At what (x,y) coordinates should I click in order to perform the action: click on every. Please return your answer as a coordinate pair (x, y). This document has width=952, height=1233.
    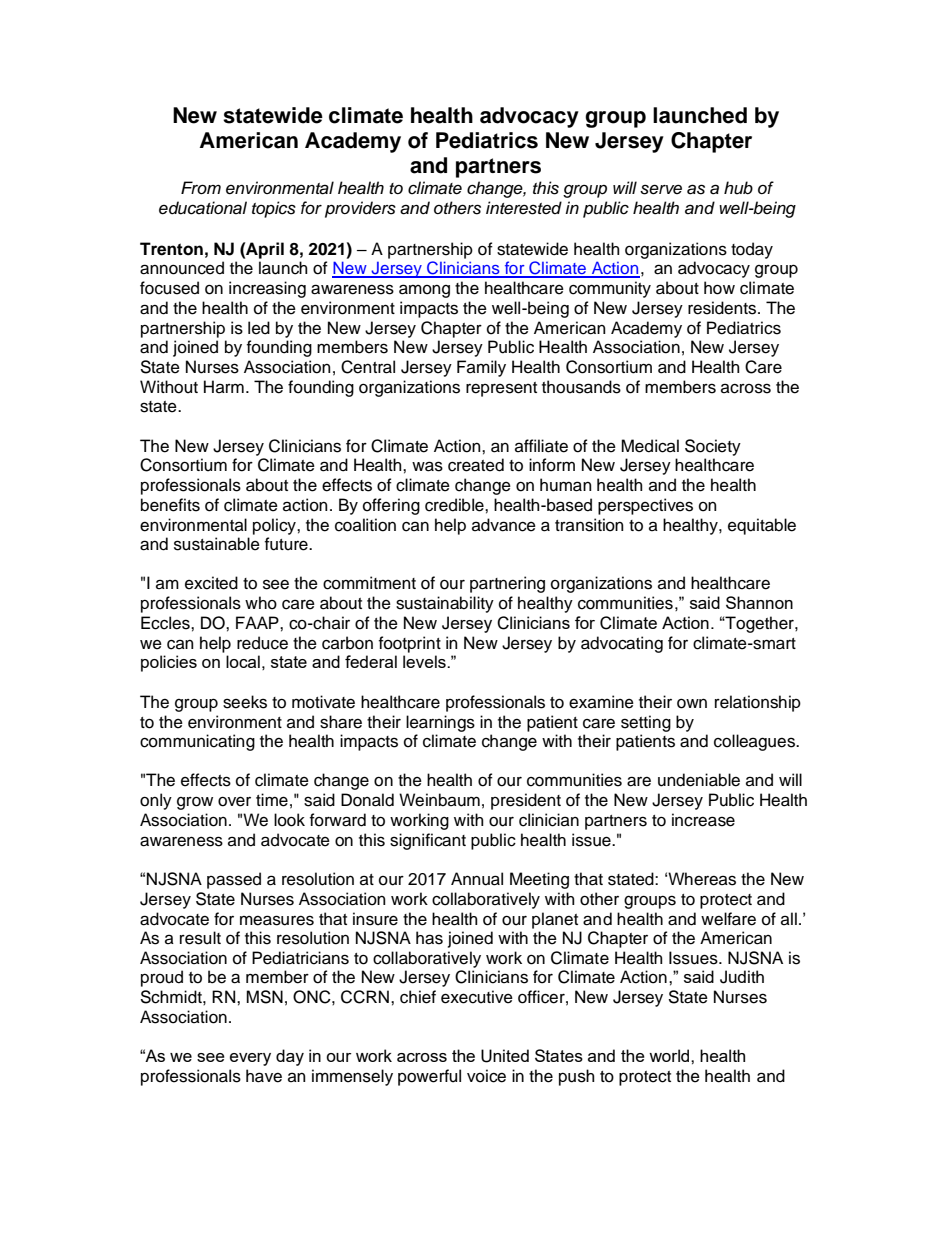
    Looking at the image, I should click on (250, 1059).
